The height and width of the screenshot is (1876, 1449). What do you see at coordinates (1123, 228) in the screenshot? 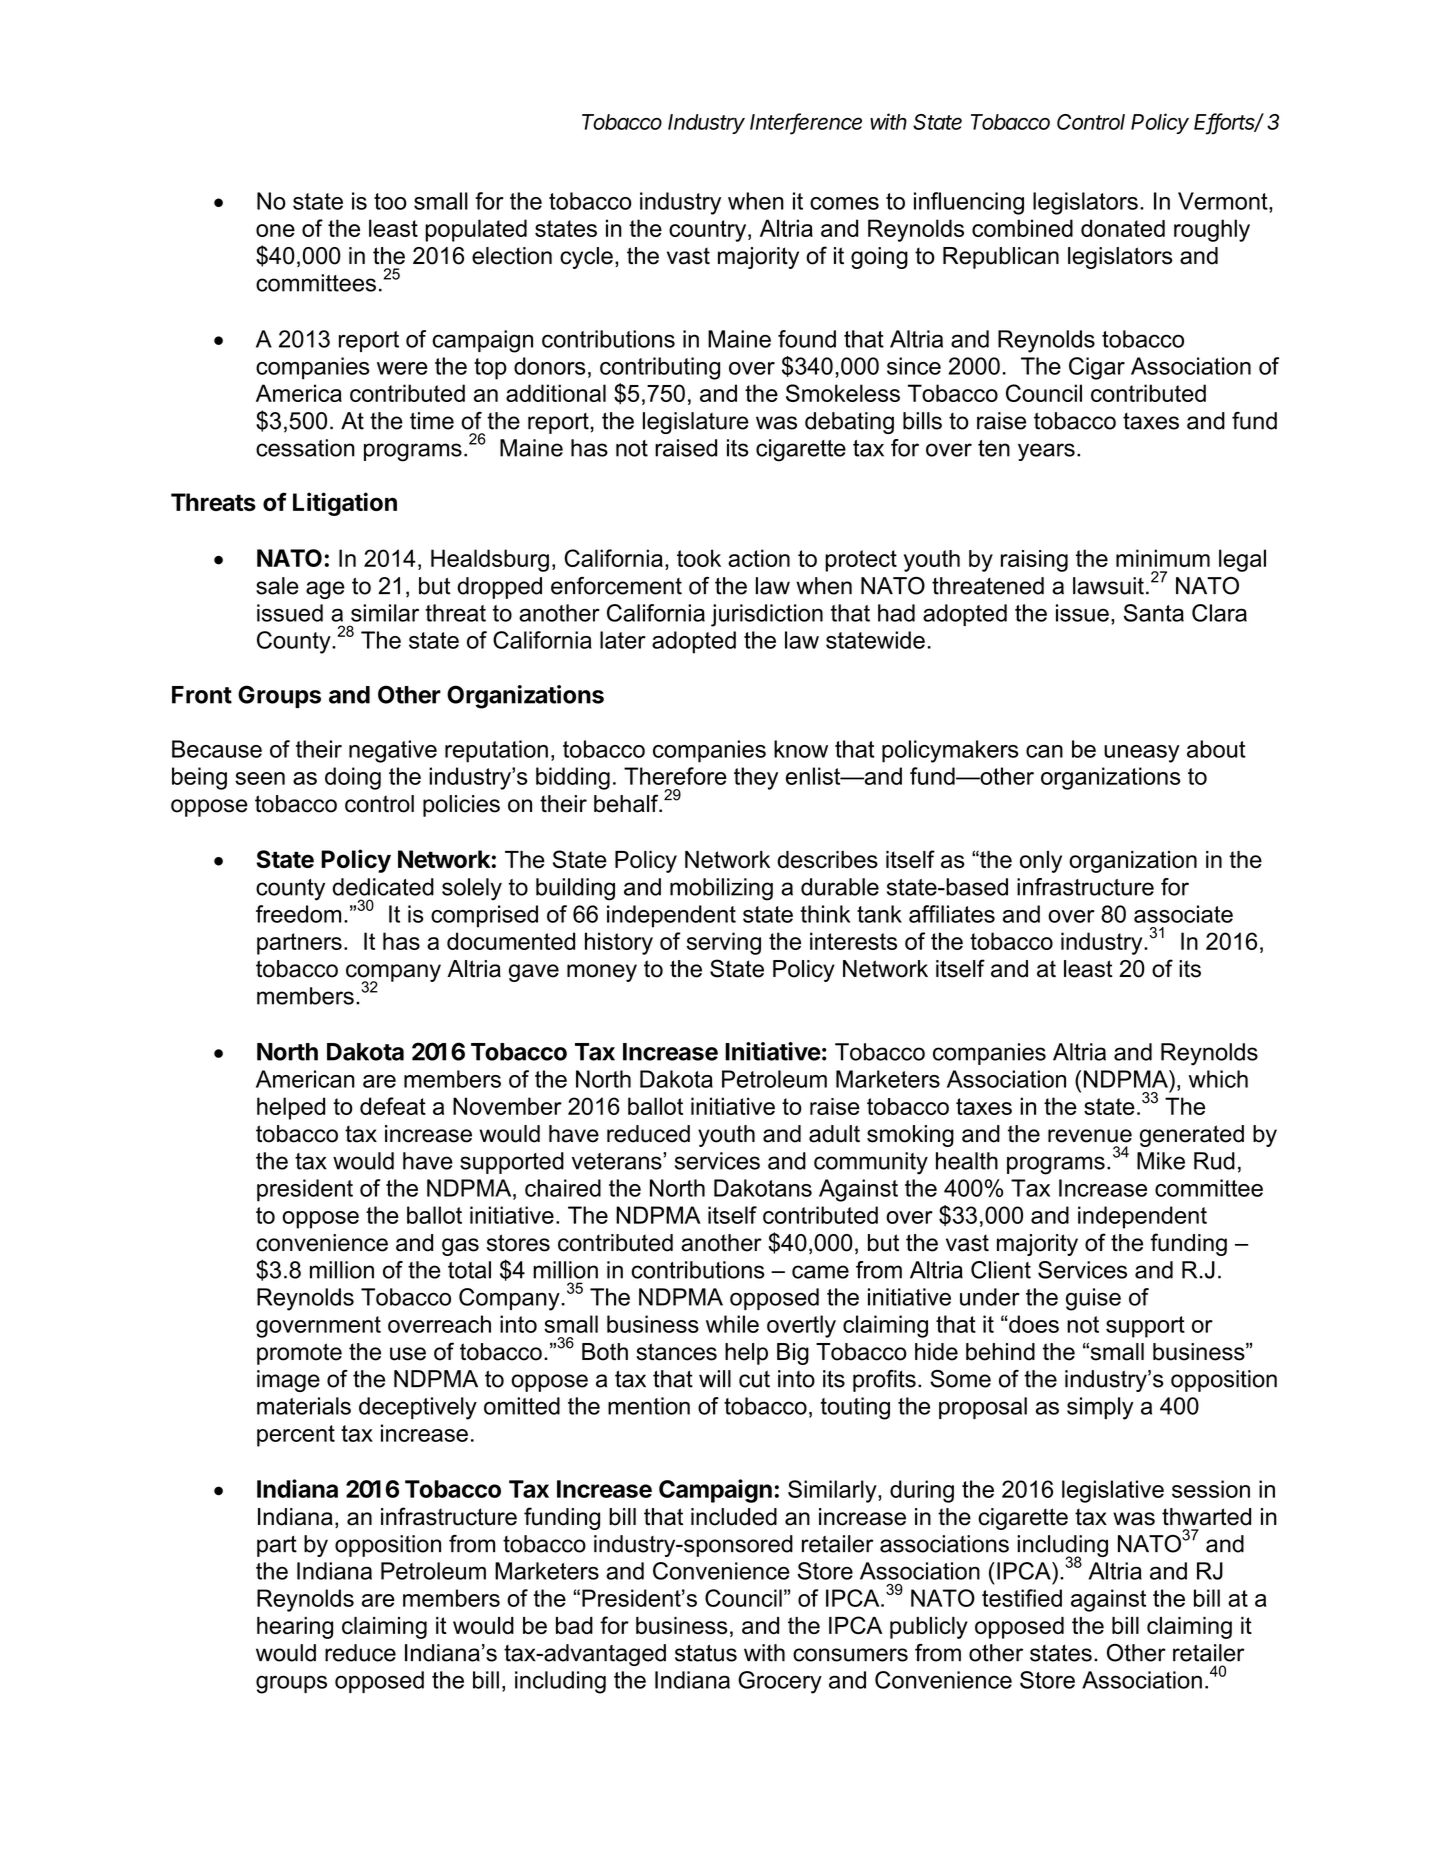
I see `donated` at bounding box center [1123, 228].
